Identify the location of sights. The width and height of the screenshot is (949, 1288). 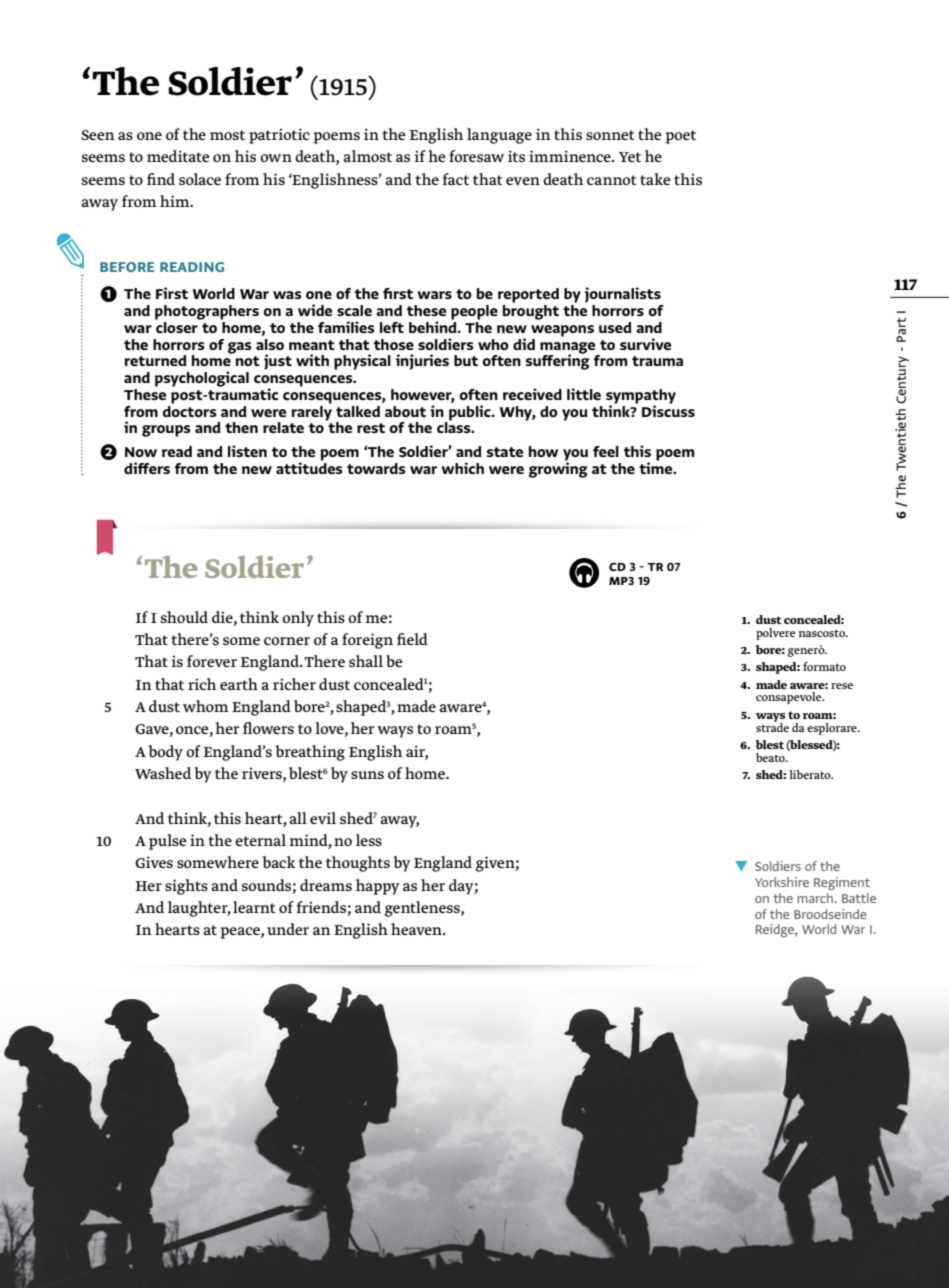
(186, 887).
